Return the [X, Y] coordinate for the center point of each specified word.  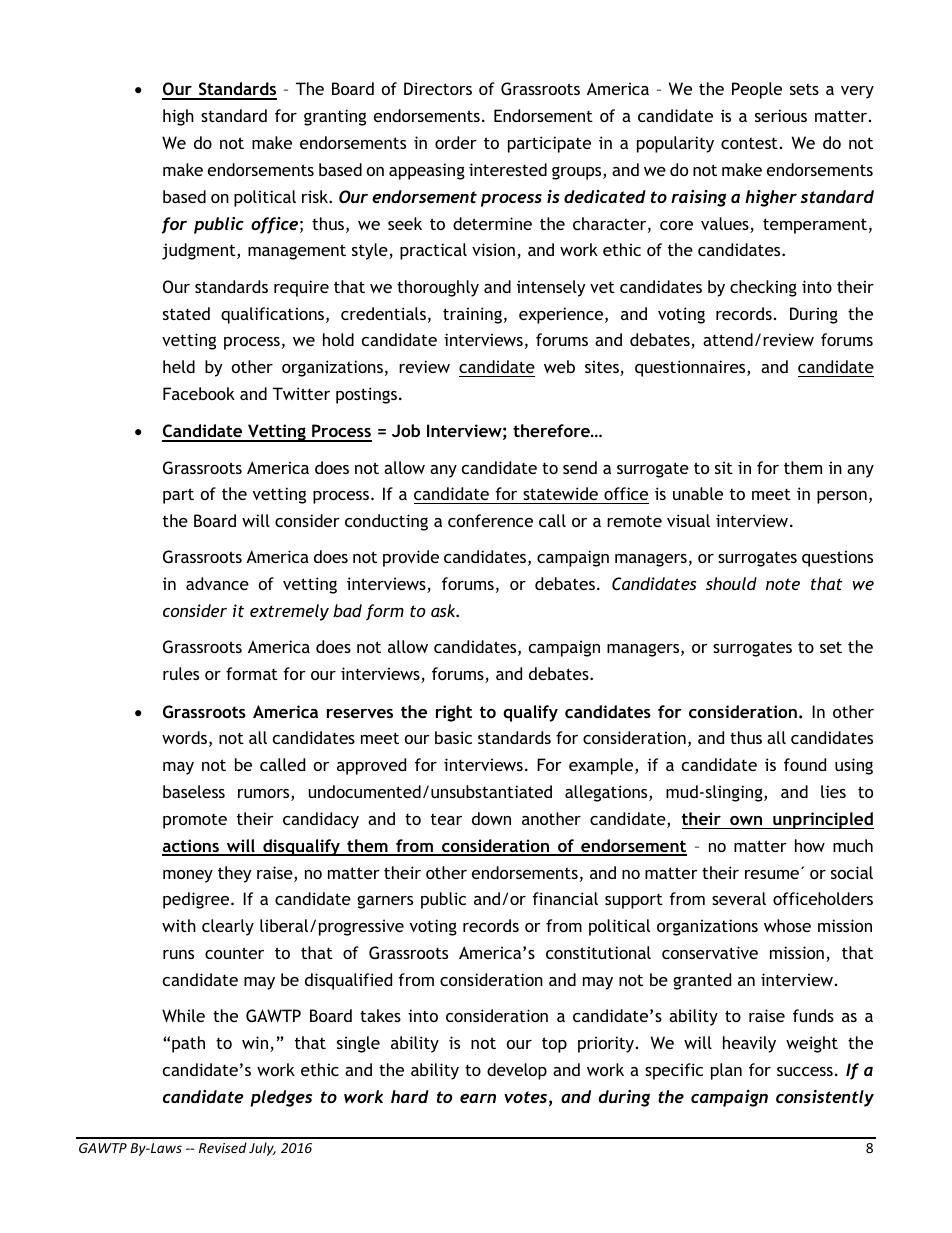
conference [490, 520]
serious [781, 115]
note [783, 584]
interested [508, 169]
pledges [281, 1098]
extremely [289, 612]
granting [335, 117]
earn [478, 1098]
